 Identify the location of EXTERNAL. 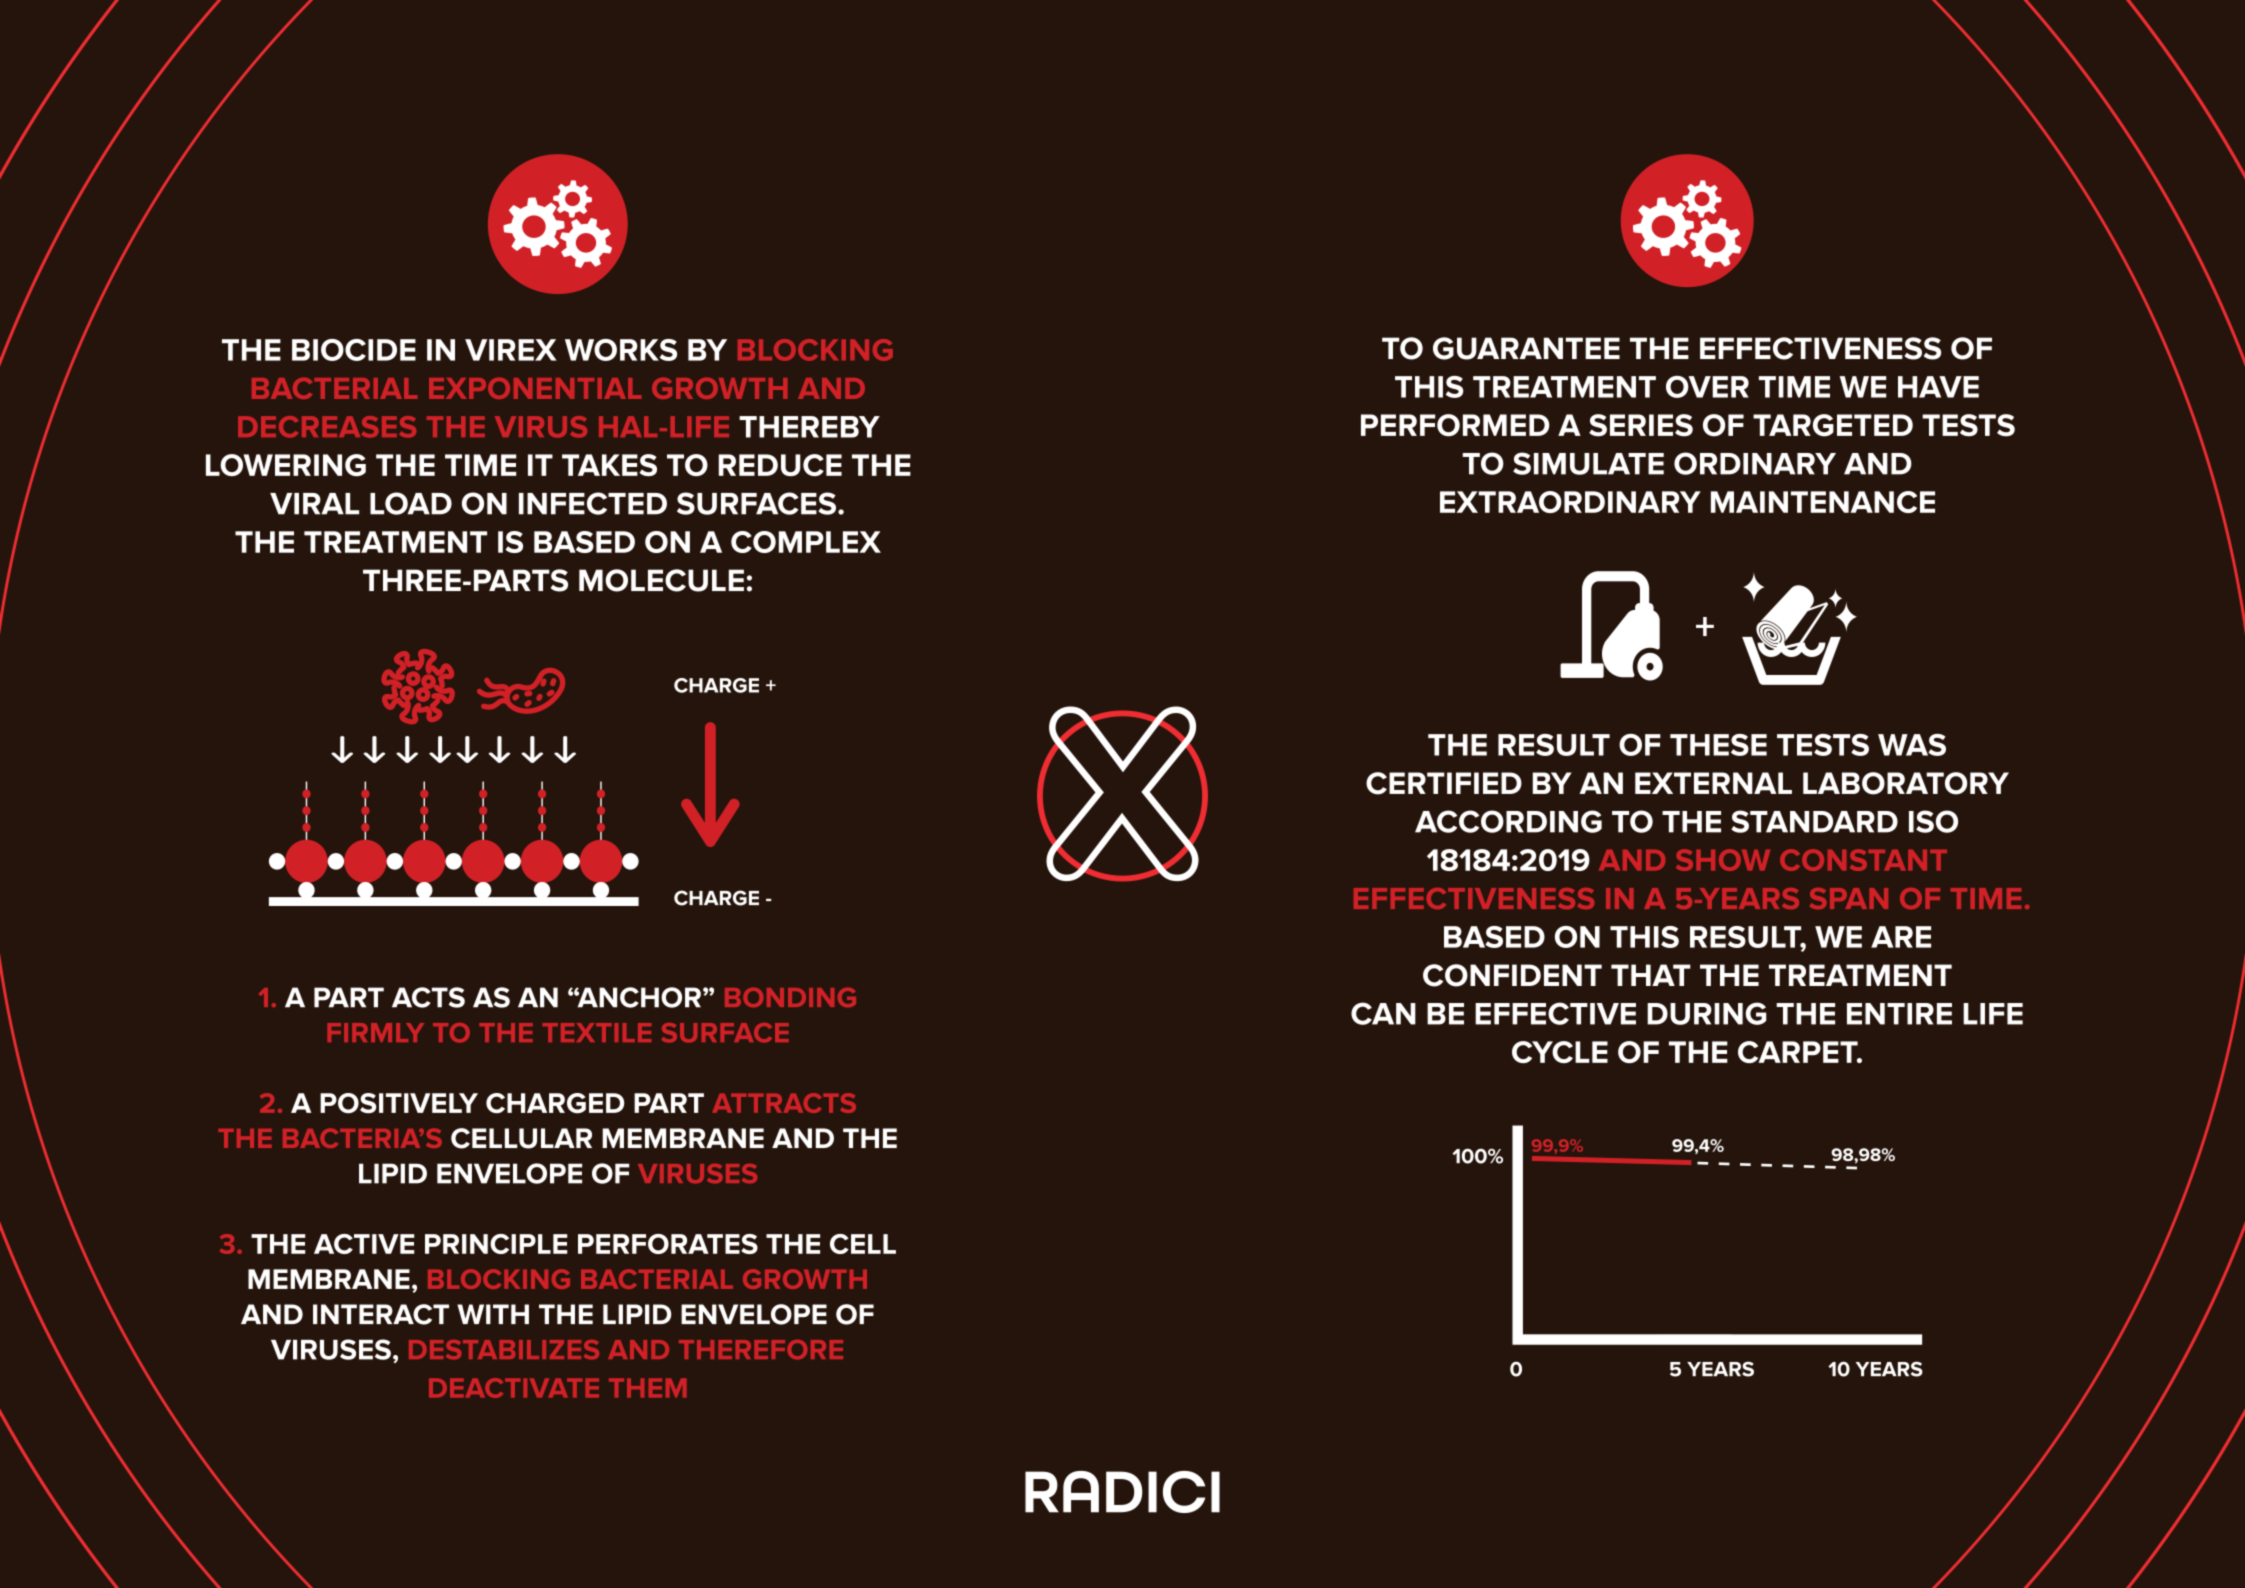
(1713, 783).
